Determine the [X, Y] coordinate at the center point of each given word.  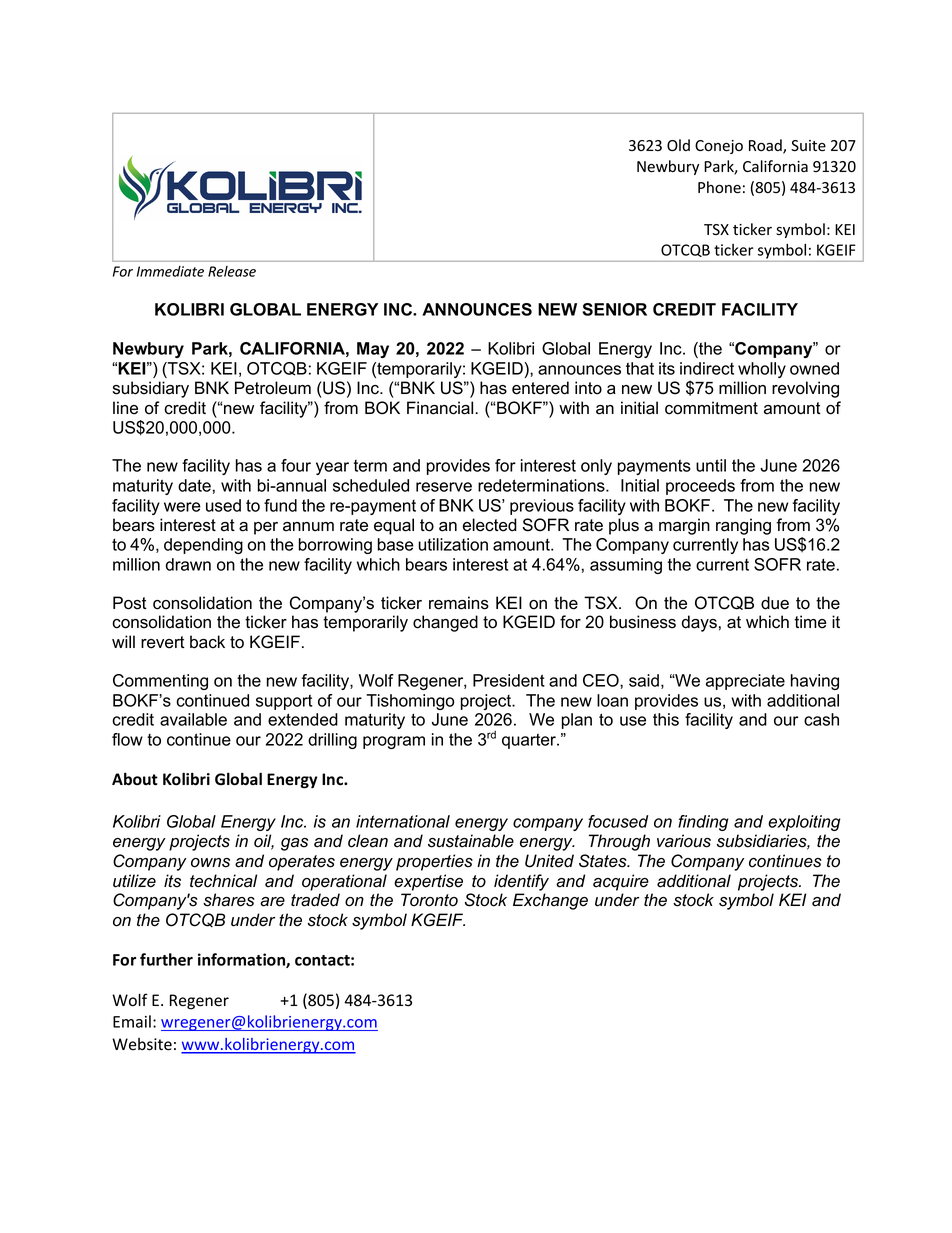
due [775, 603]
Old [678, 145]
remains [459, 603]
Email [132, 1021]
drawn [188, 564]
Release [232, 271]
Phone [719, 187]
